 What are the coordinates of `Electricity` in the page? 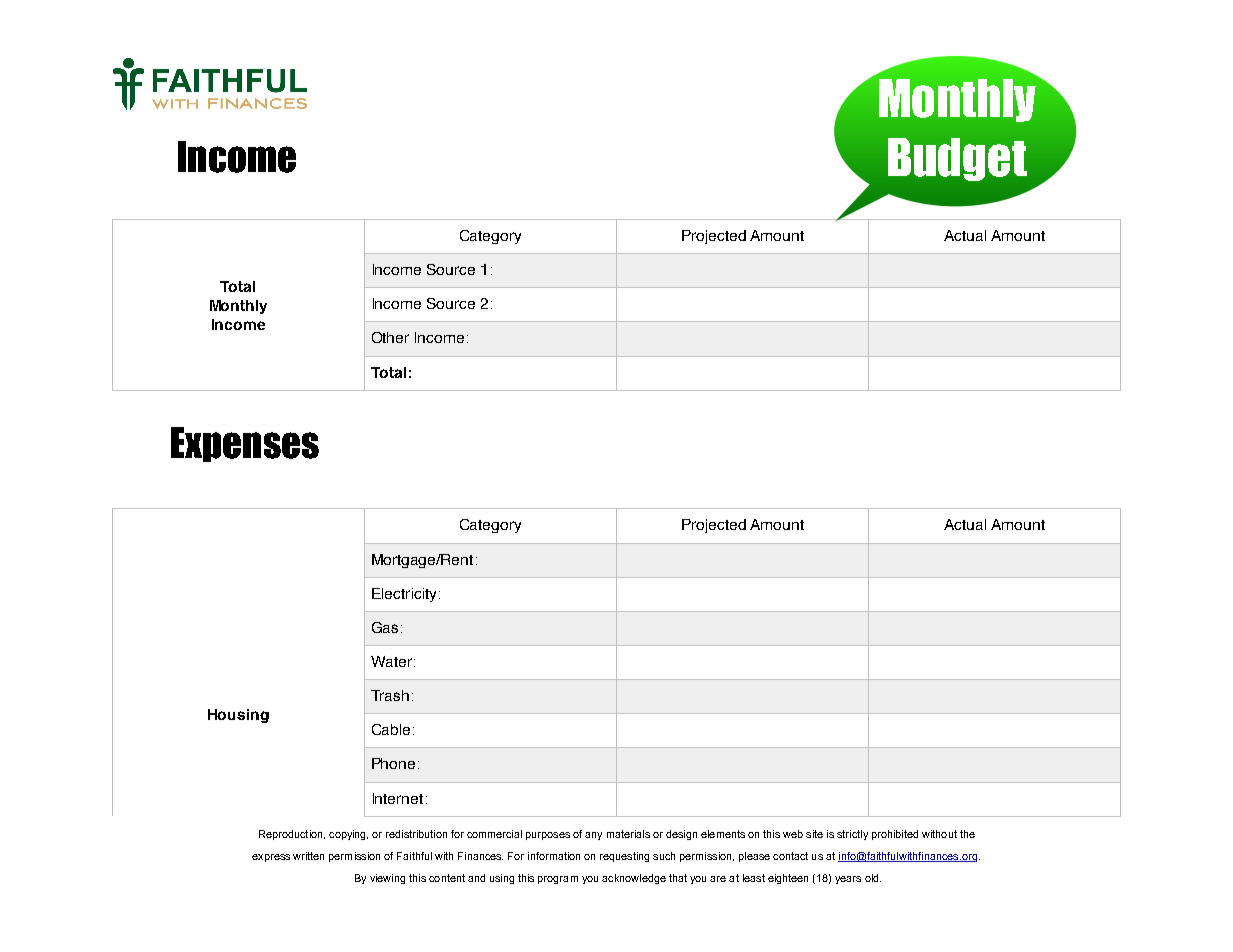 It's located at (406, 595).
